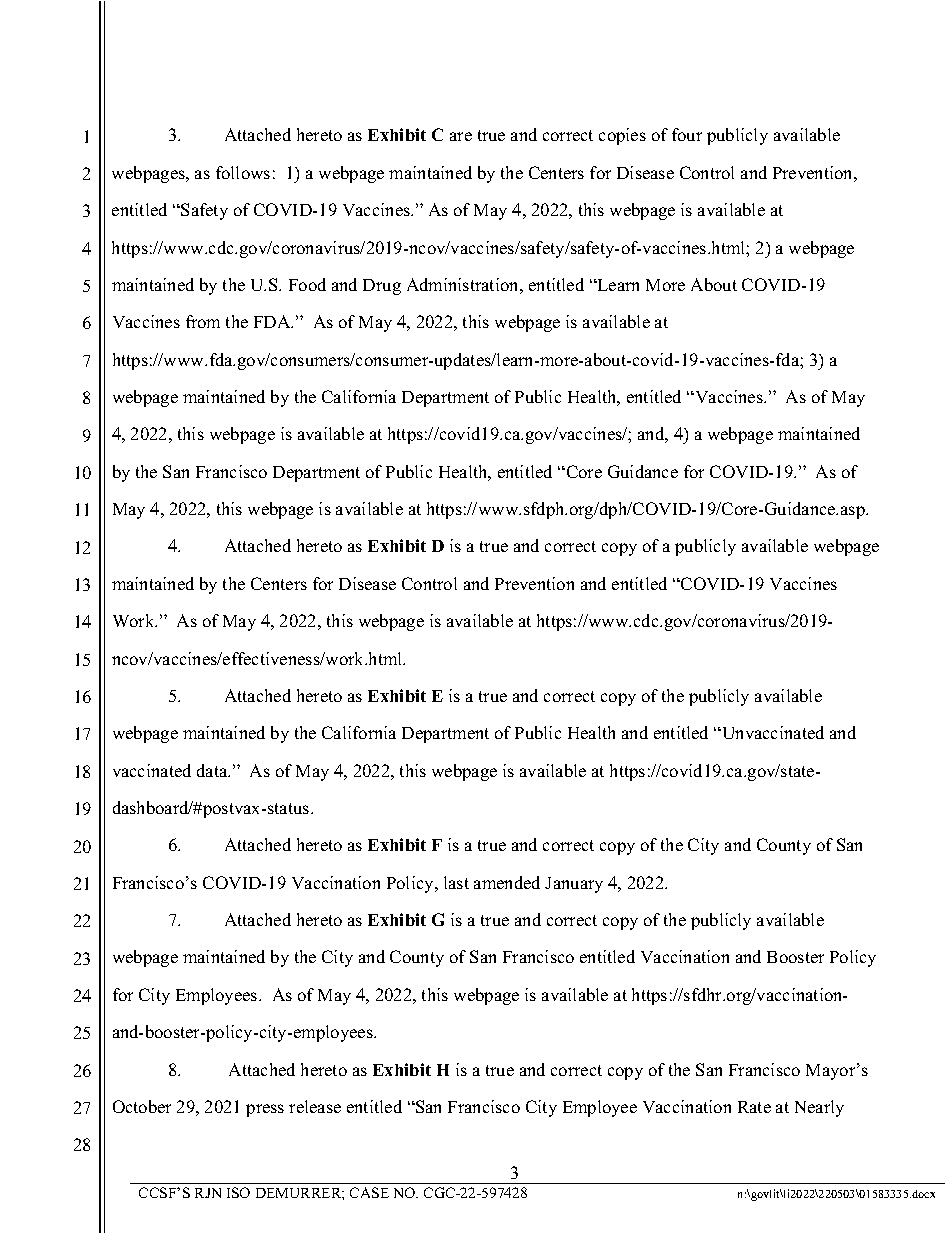 This screenshot has height=1233, width=952. I want to click on data, so click(213, 770).
